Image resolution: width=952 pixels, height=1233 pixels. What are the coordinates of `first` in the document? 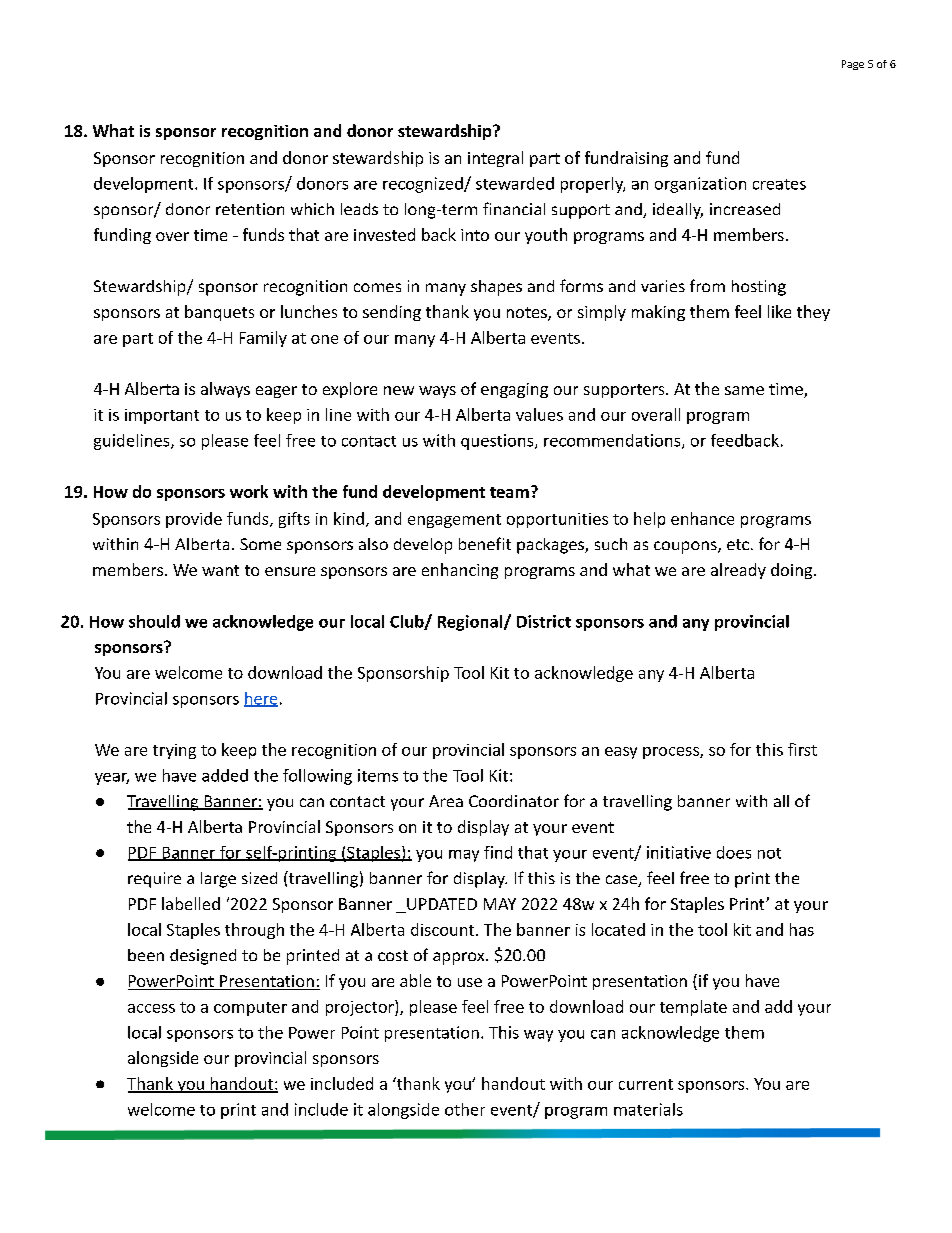 It's located at (802, 749).
